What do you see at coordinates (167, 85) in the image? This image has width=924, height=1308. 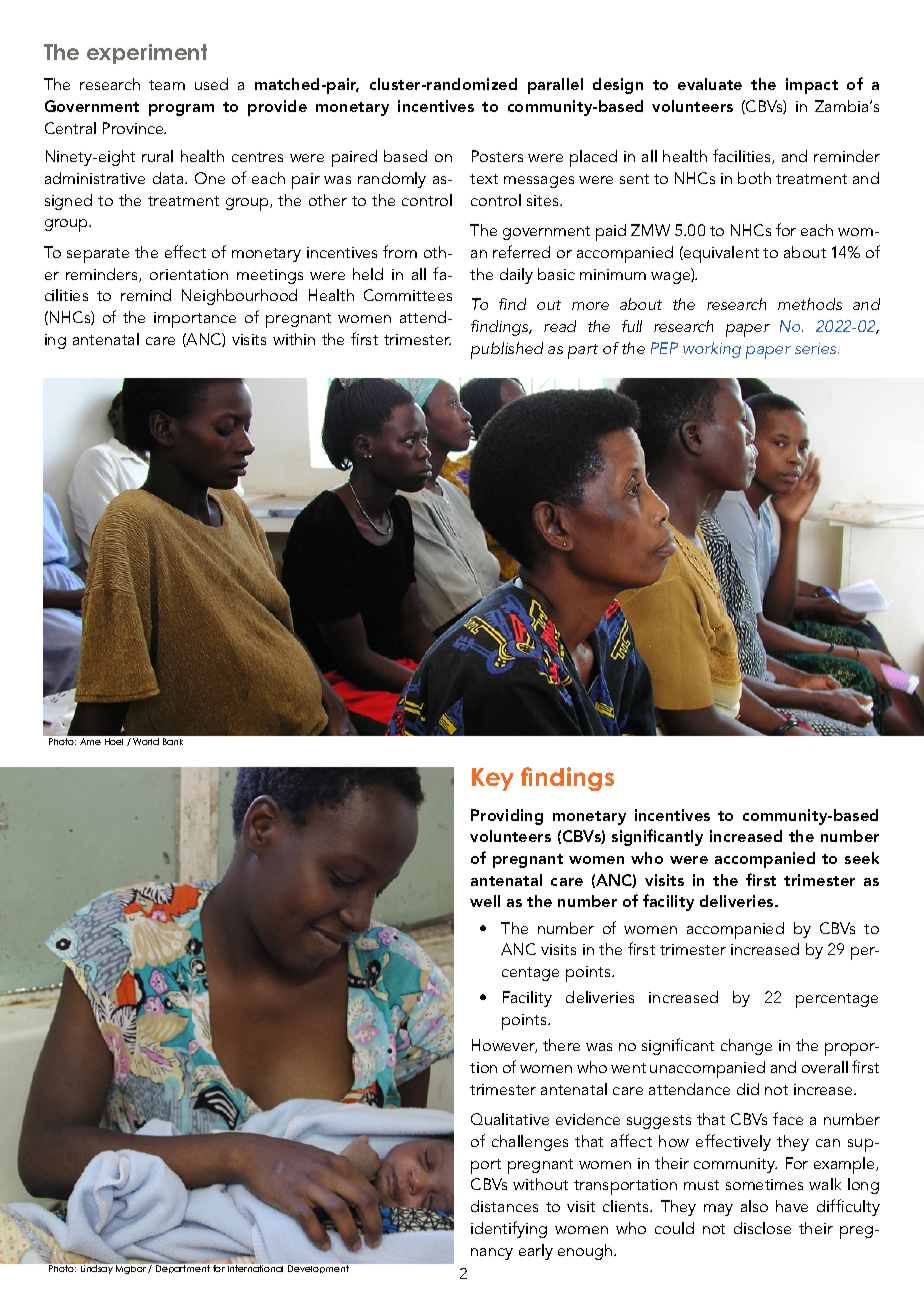 I see `team` at bounding box center [167, 85].
